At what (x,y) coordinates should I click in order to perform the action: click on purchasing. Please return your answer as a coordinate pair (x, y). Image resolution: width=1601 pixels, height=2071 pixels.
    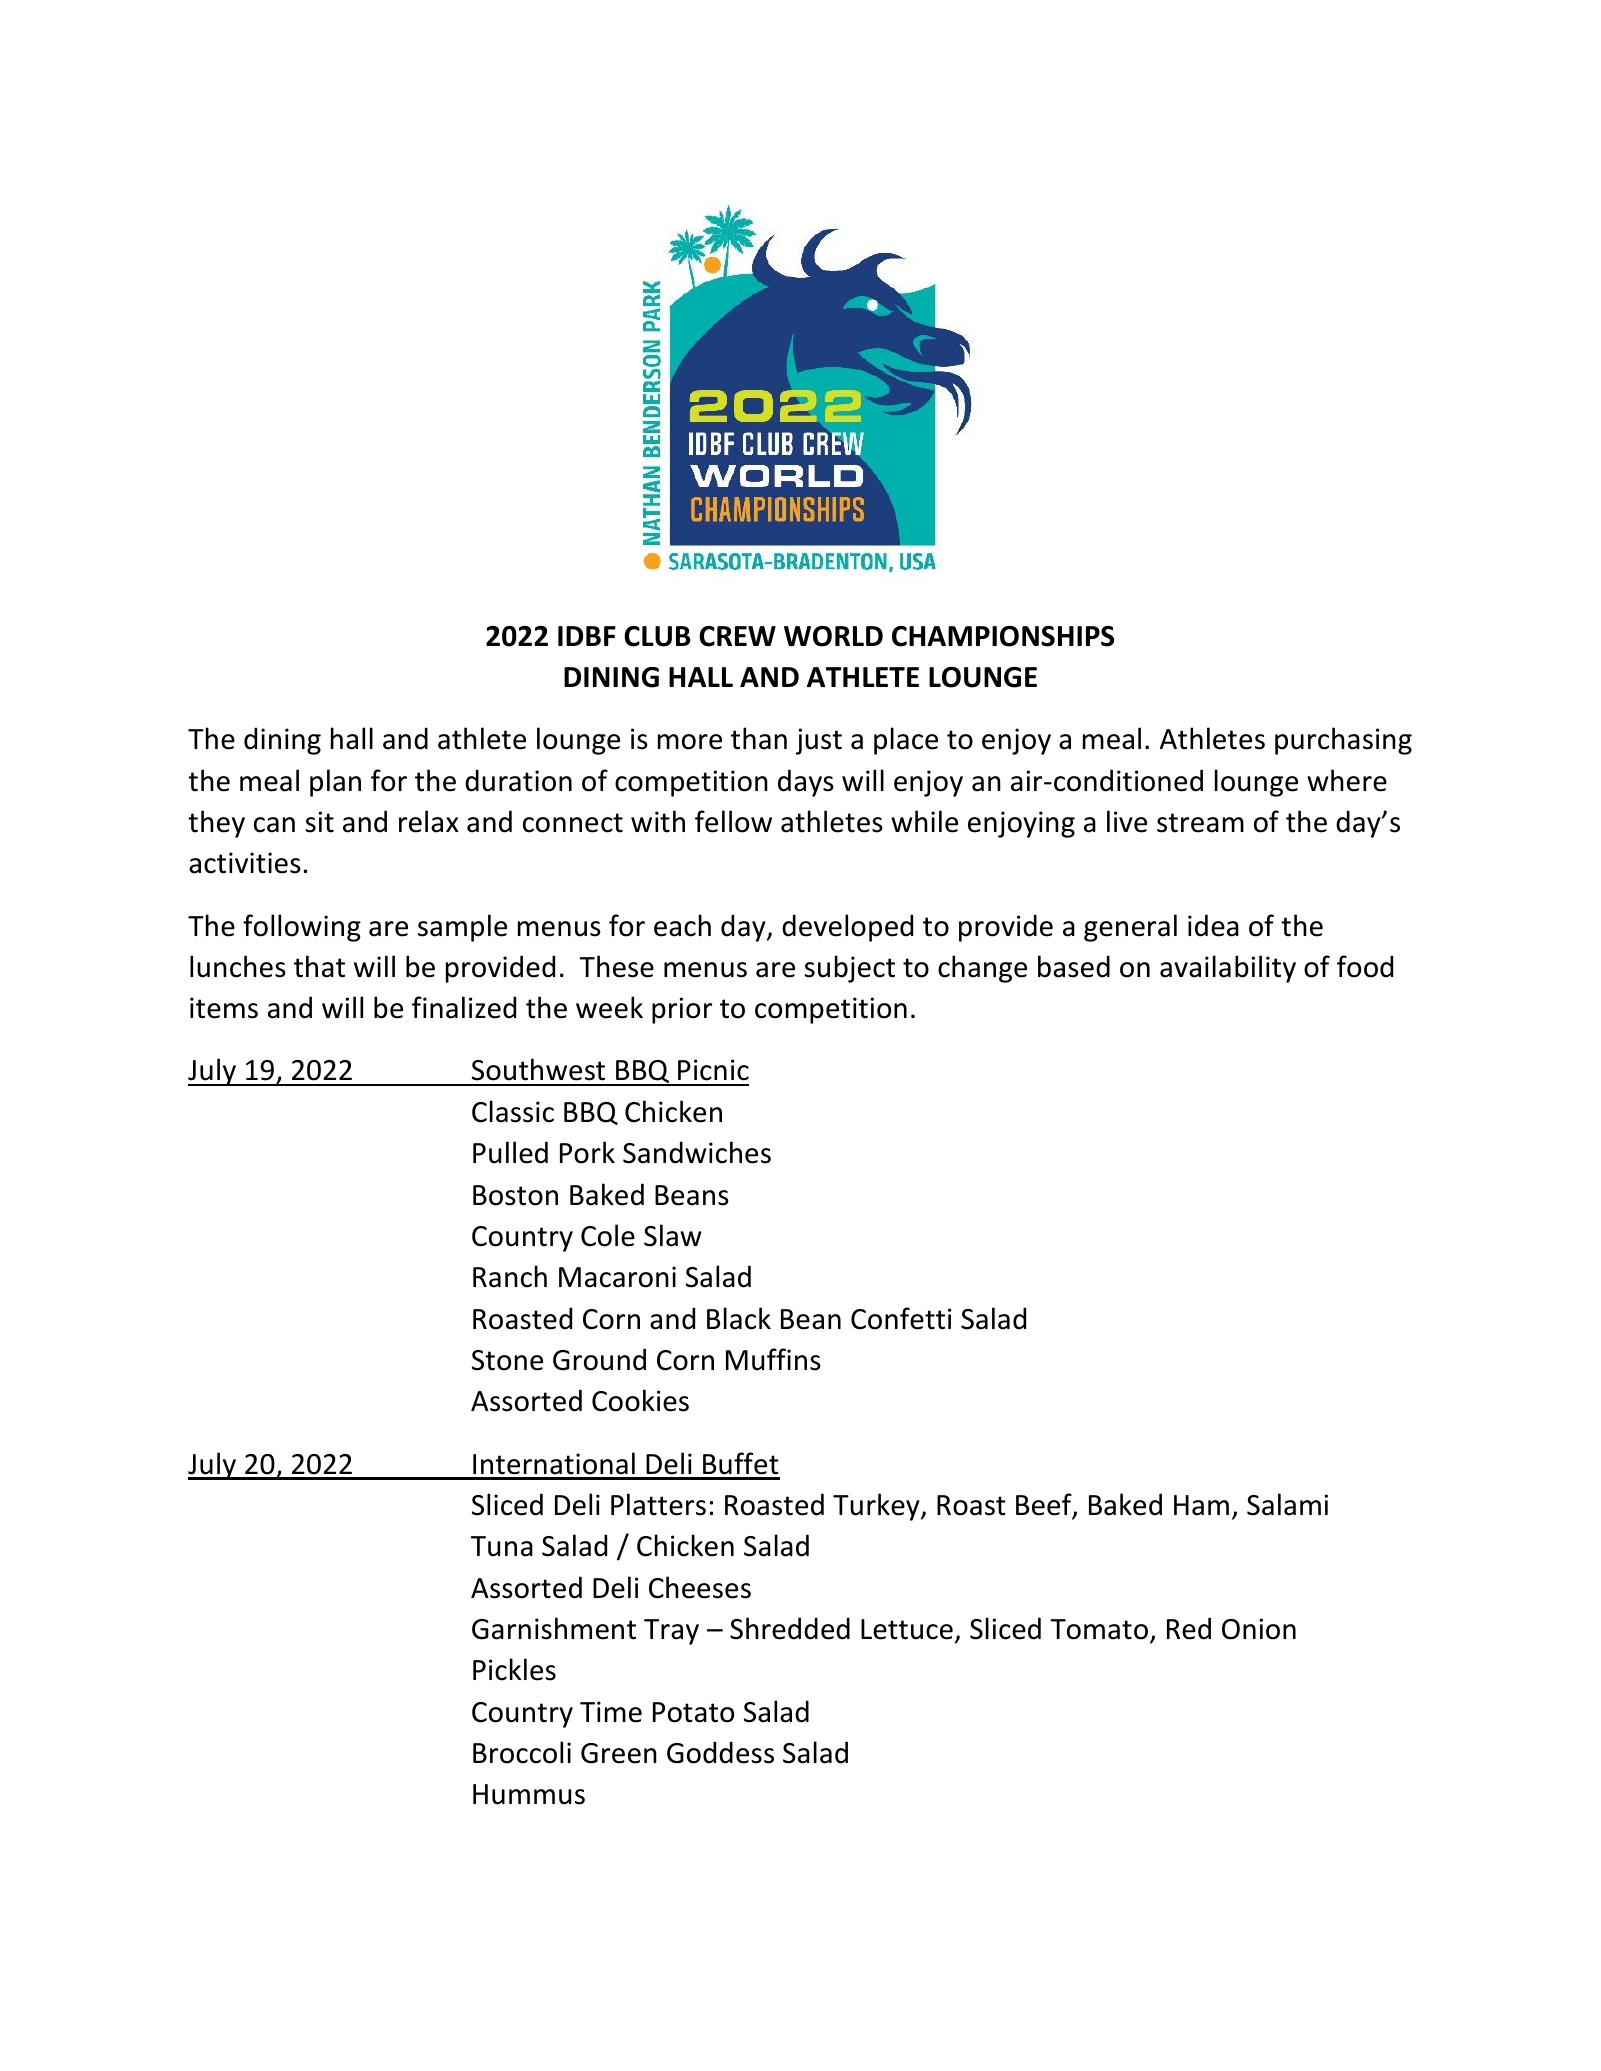
    Looking at the image, I should click on (1343, 741).
